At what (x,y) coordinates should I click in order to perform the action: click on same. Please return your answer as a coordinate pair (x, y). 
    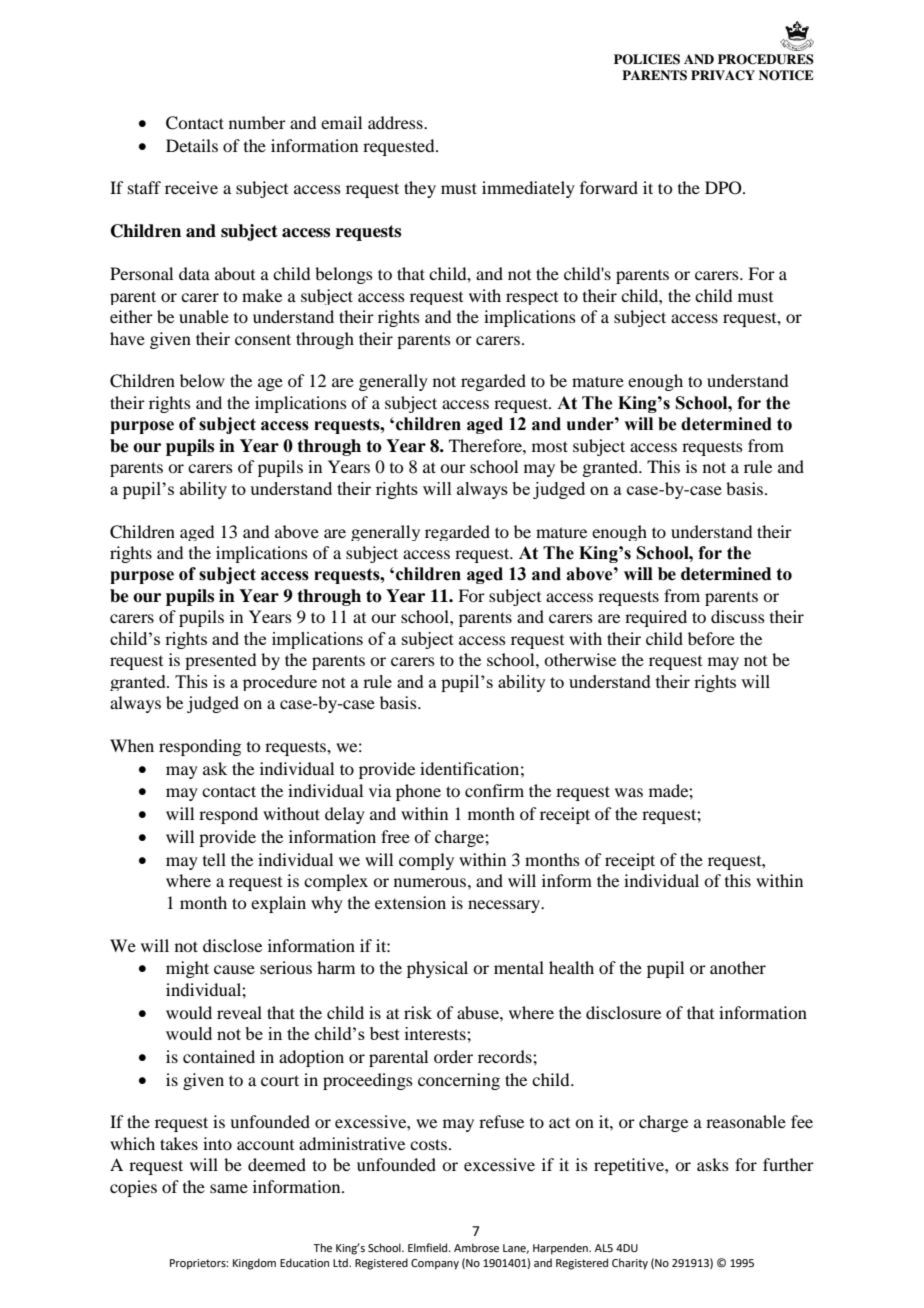
    Looking at the image, I should click on (229, 1188).
